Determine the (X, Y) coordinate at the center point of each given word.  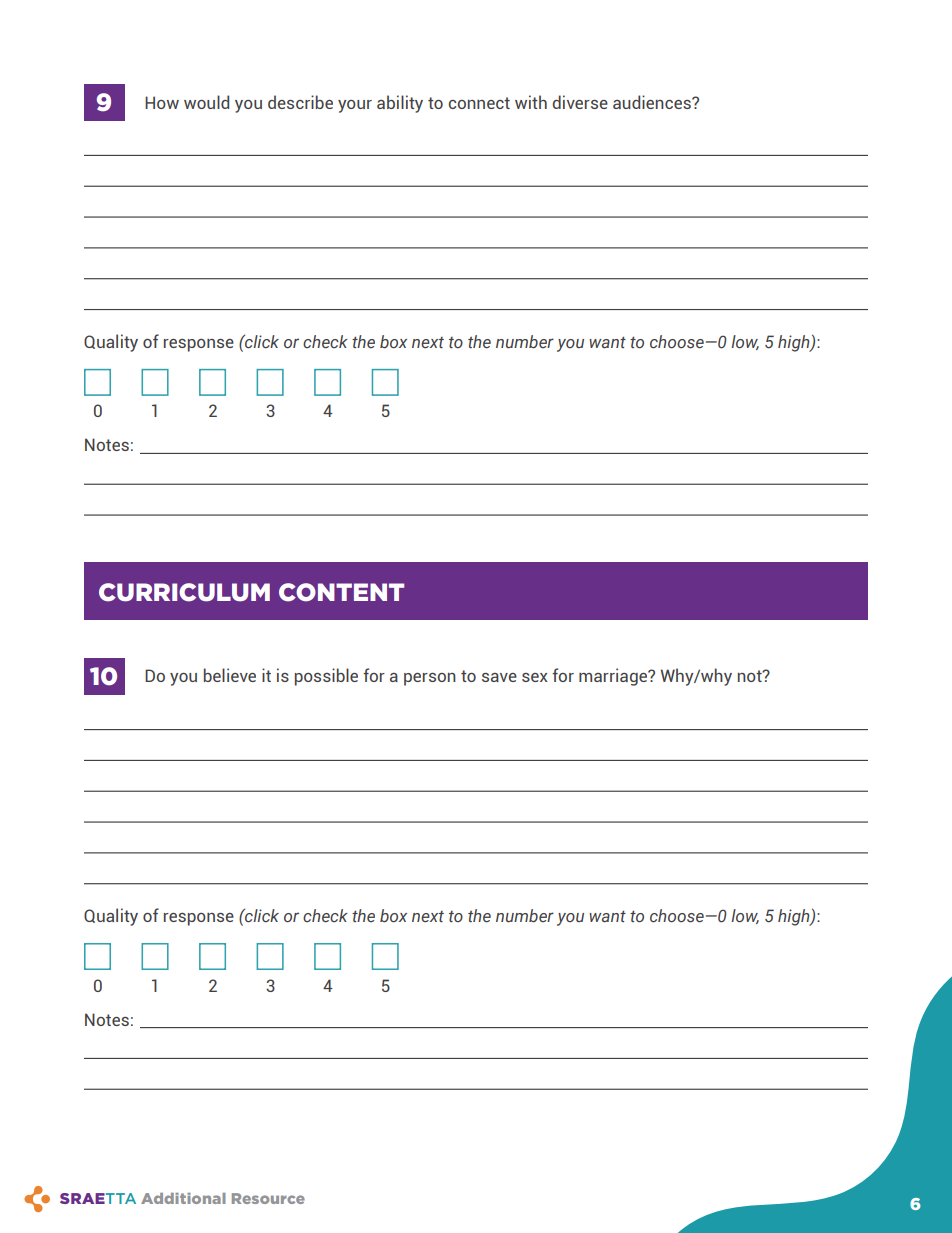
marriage (614, 677)
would (206, 102)
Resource (268, 1198)
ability (400, 104)
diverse (580, 102)
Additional (183, 1198)
